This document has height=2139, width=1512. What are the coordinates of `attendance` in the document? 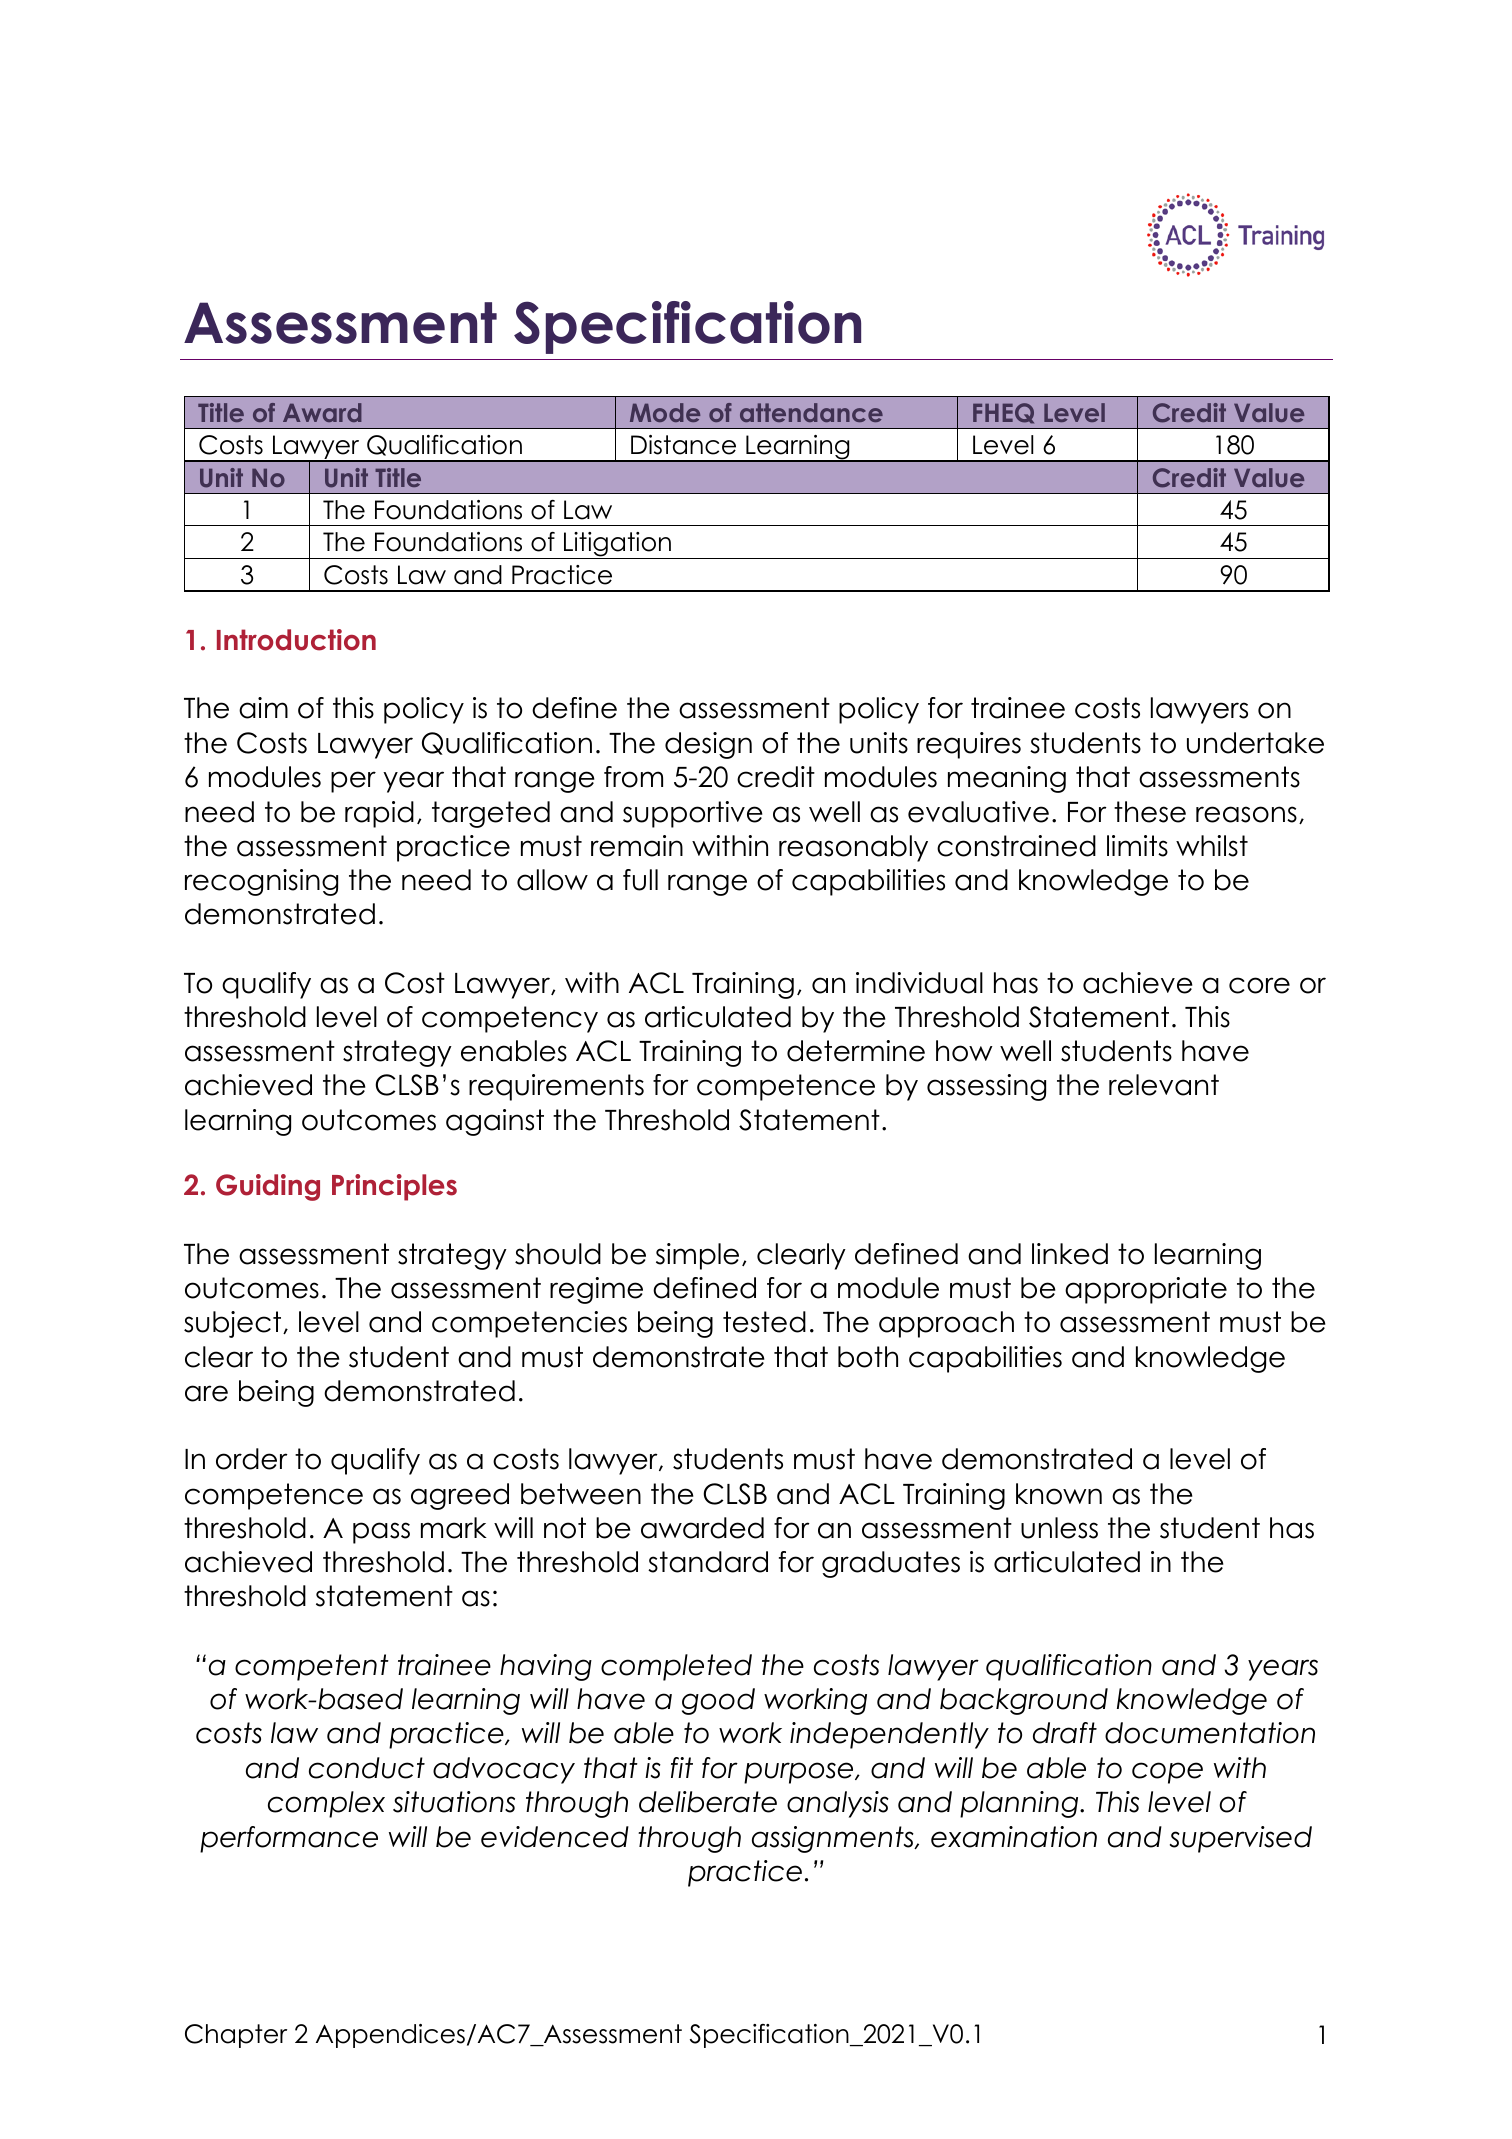 It's located at (811, 412).
